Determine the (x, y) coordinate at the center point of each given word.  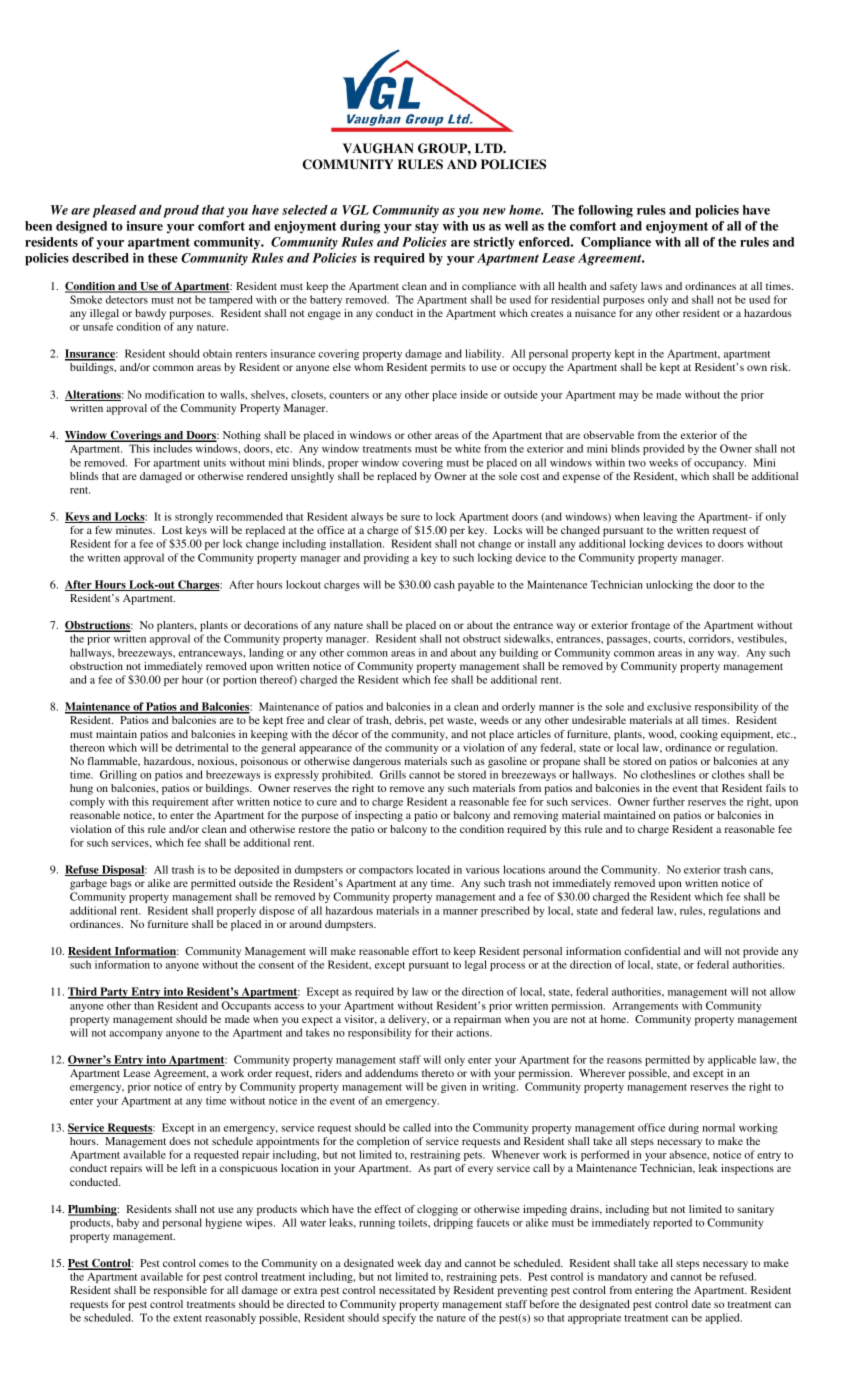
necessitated (407, 1290)
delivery (408, 1020)
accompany (136, 1035)
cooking (699, 735)
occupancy (720, 465)
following (605, 211)
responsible (180, 1291)
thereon (87, 747)
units (215, 462)
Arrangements (645, 1007)
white (468, 448)
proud (181, 211)
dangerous (377, 762)
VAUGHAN (378, 148)
